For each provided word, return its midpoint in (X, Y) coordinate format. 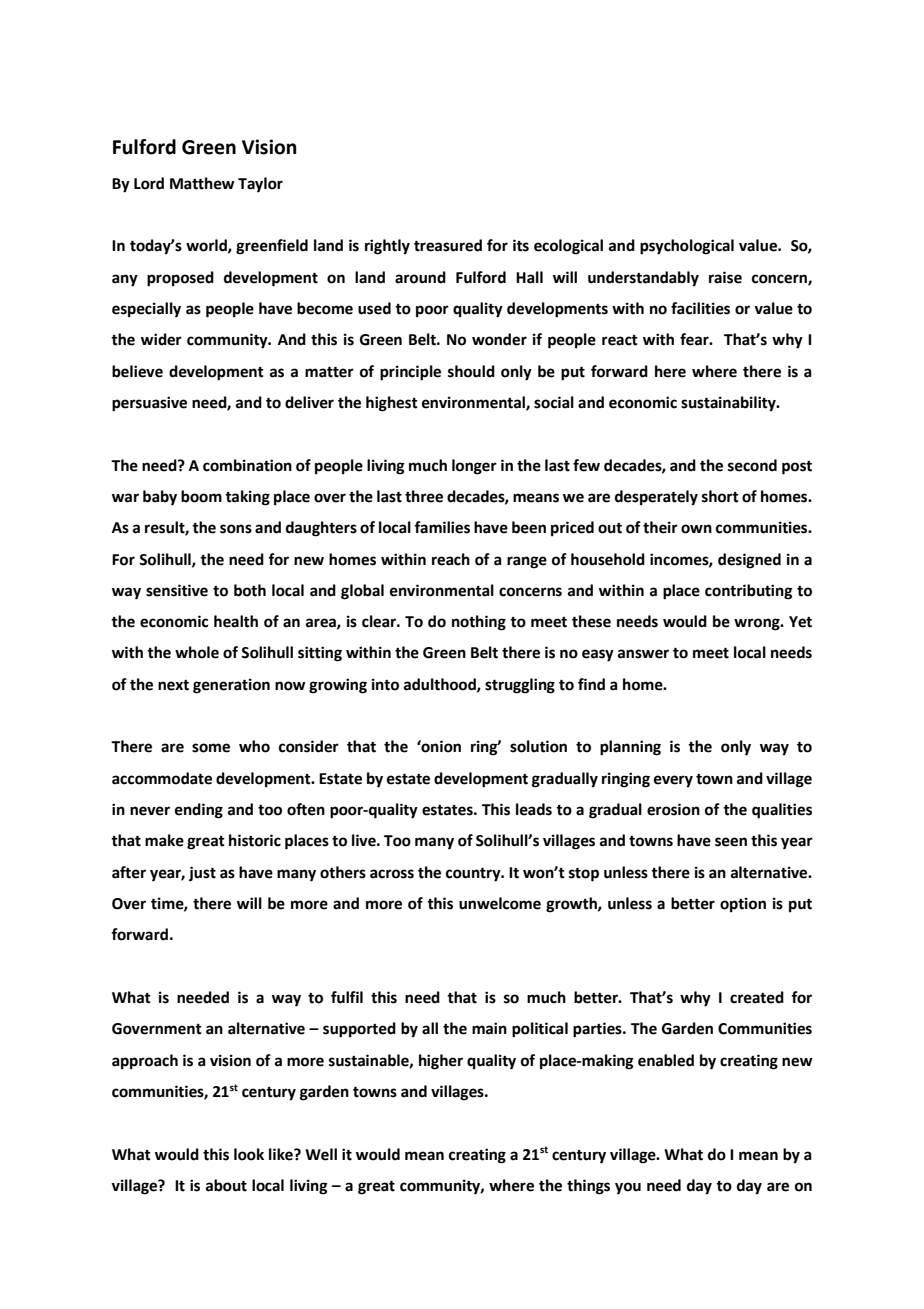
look (249, 1154)
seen (731, 842)
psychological (687, 247)
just (202, 874)
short (720, 496)
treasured (448, 245)
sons (236, 529)
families (442, 527)
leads (534, 809)
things (588, 1187)
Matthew (202, 183)
